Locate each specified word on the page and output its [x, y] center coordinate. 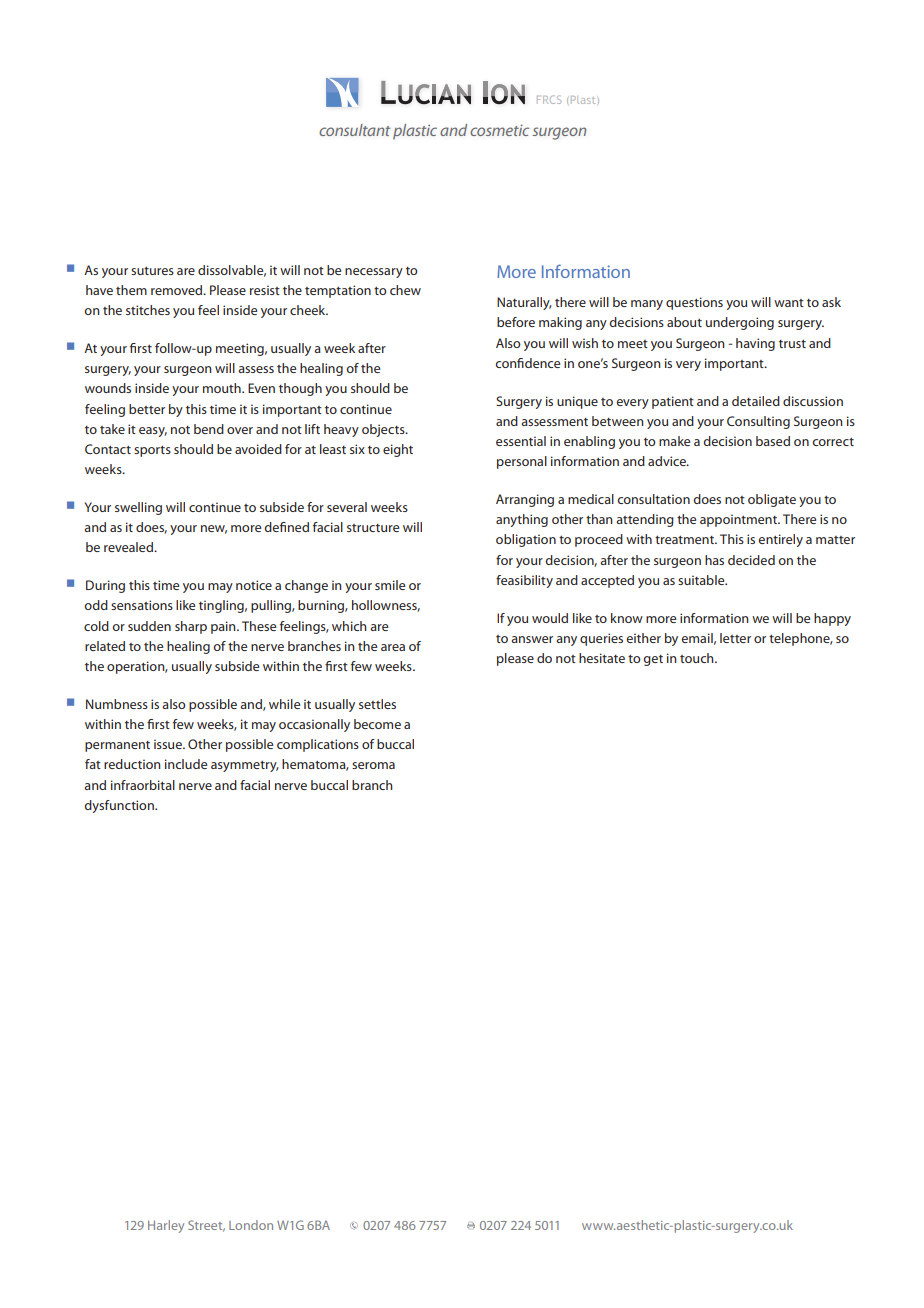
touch [698, 658]
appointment [739, 520]
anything [522, 520]
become [377, 724]
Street [206, 1226]
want [789, 303]
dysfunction [120, 806]
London [251, 1225]
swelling [138, 508]
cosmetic [499, 130]
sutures [152, 271]
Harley [166, 1226]
